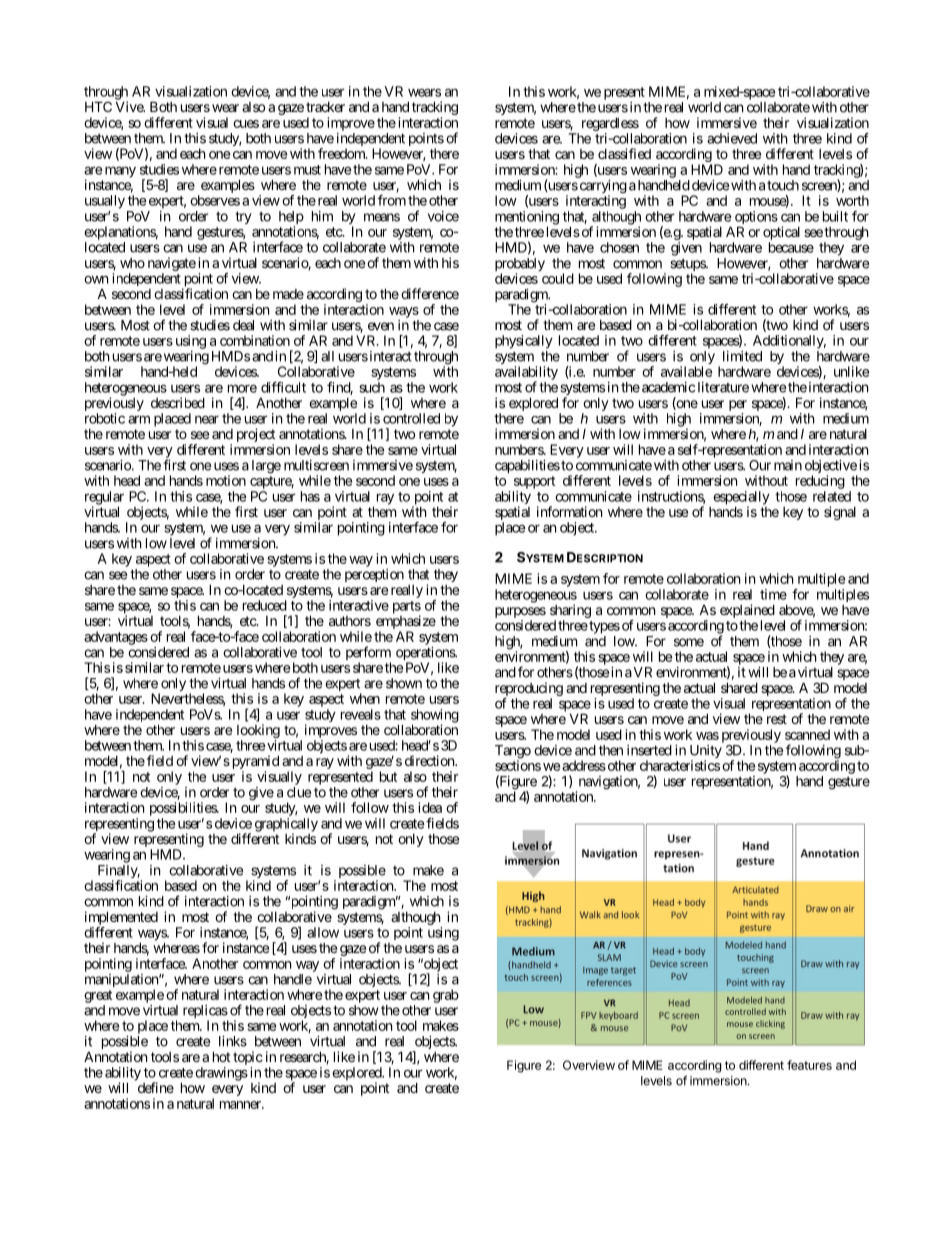  I want to click on rest, so click(777, 719).
